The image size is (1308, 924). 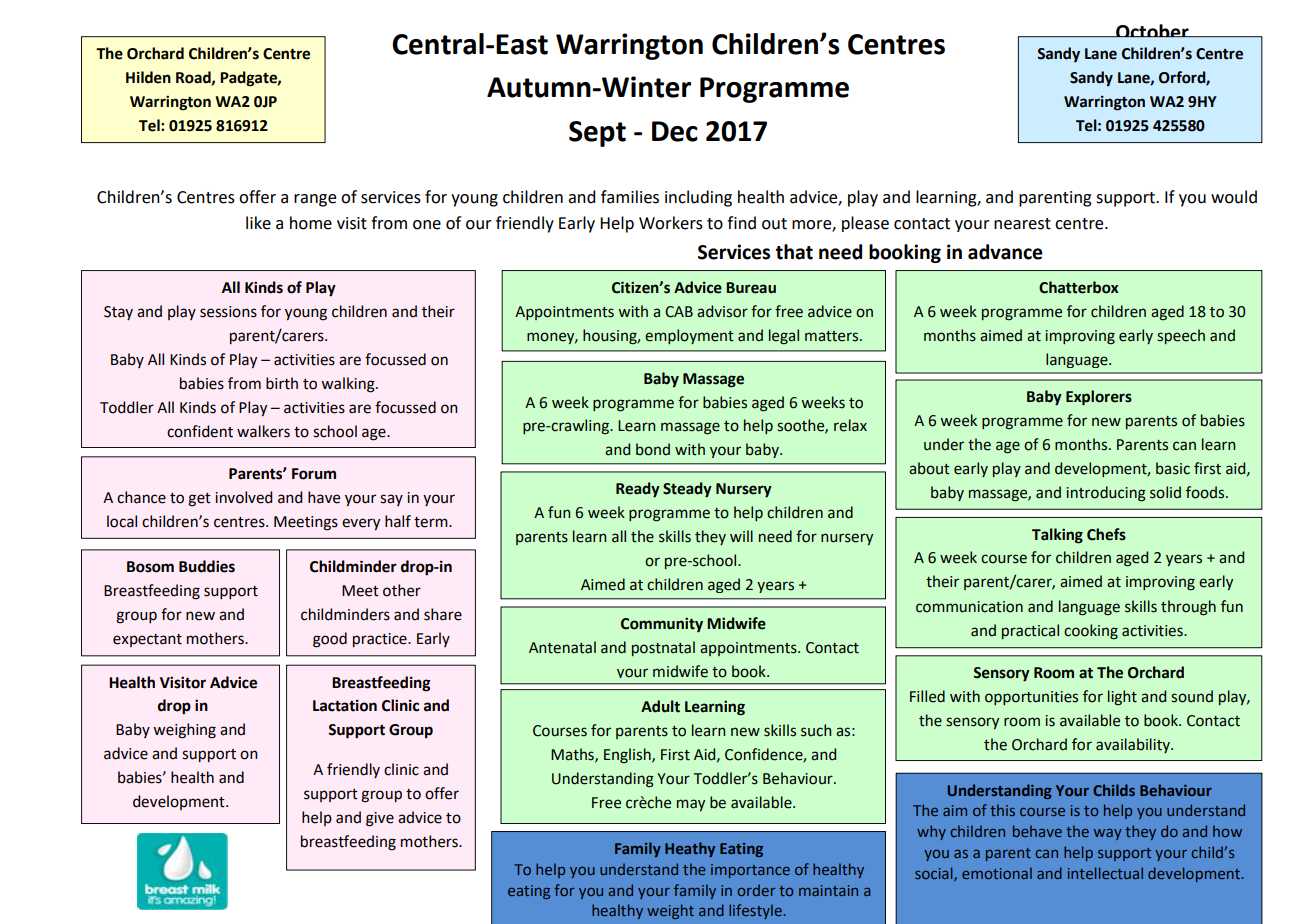 I want to click on Dec, so click(x=675, y=131).
